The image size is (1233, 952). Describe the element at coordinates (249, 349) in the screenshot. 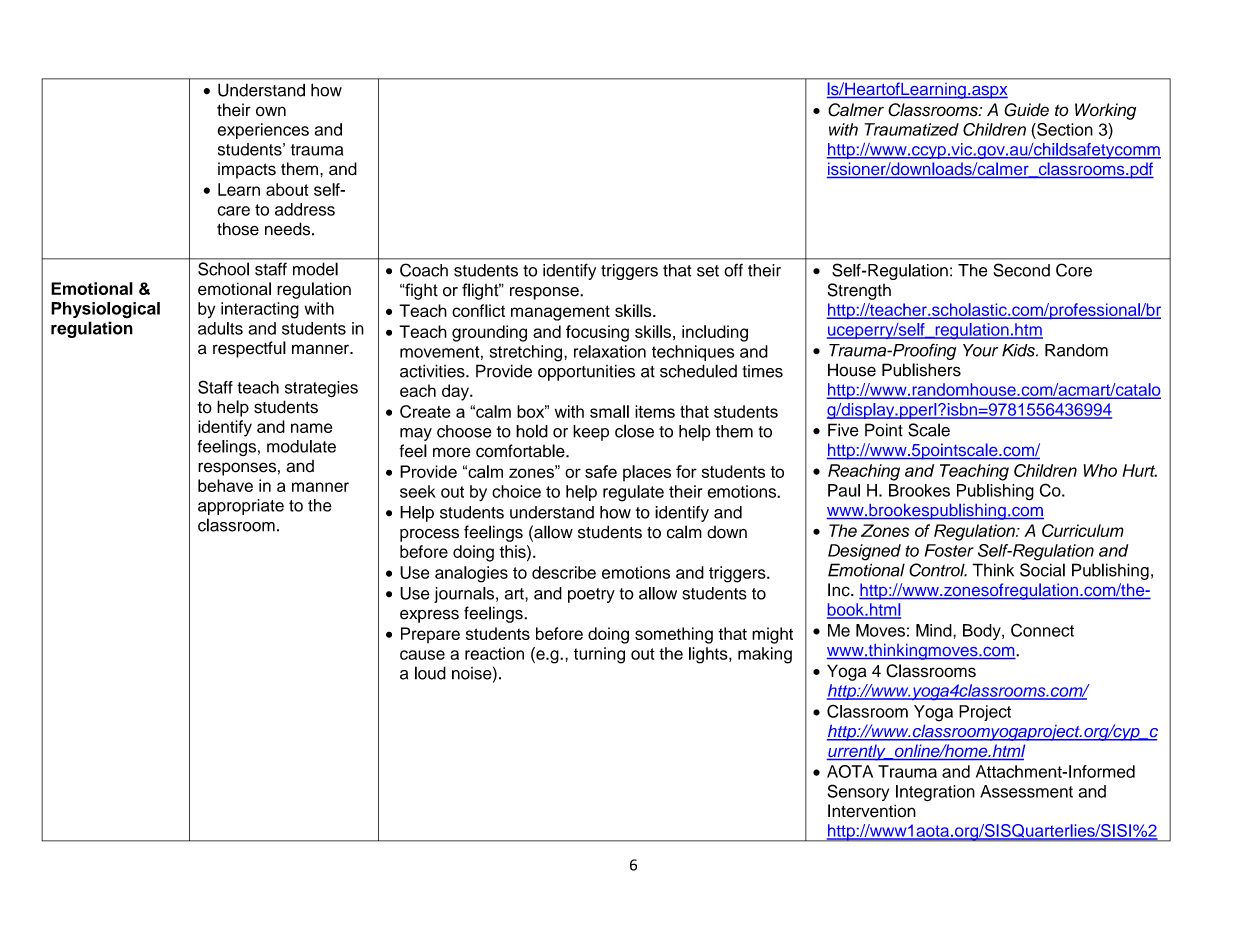

I see `respectful` at that location.
